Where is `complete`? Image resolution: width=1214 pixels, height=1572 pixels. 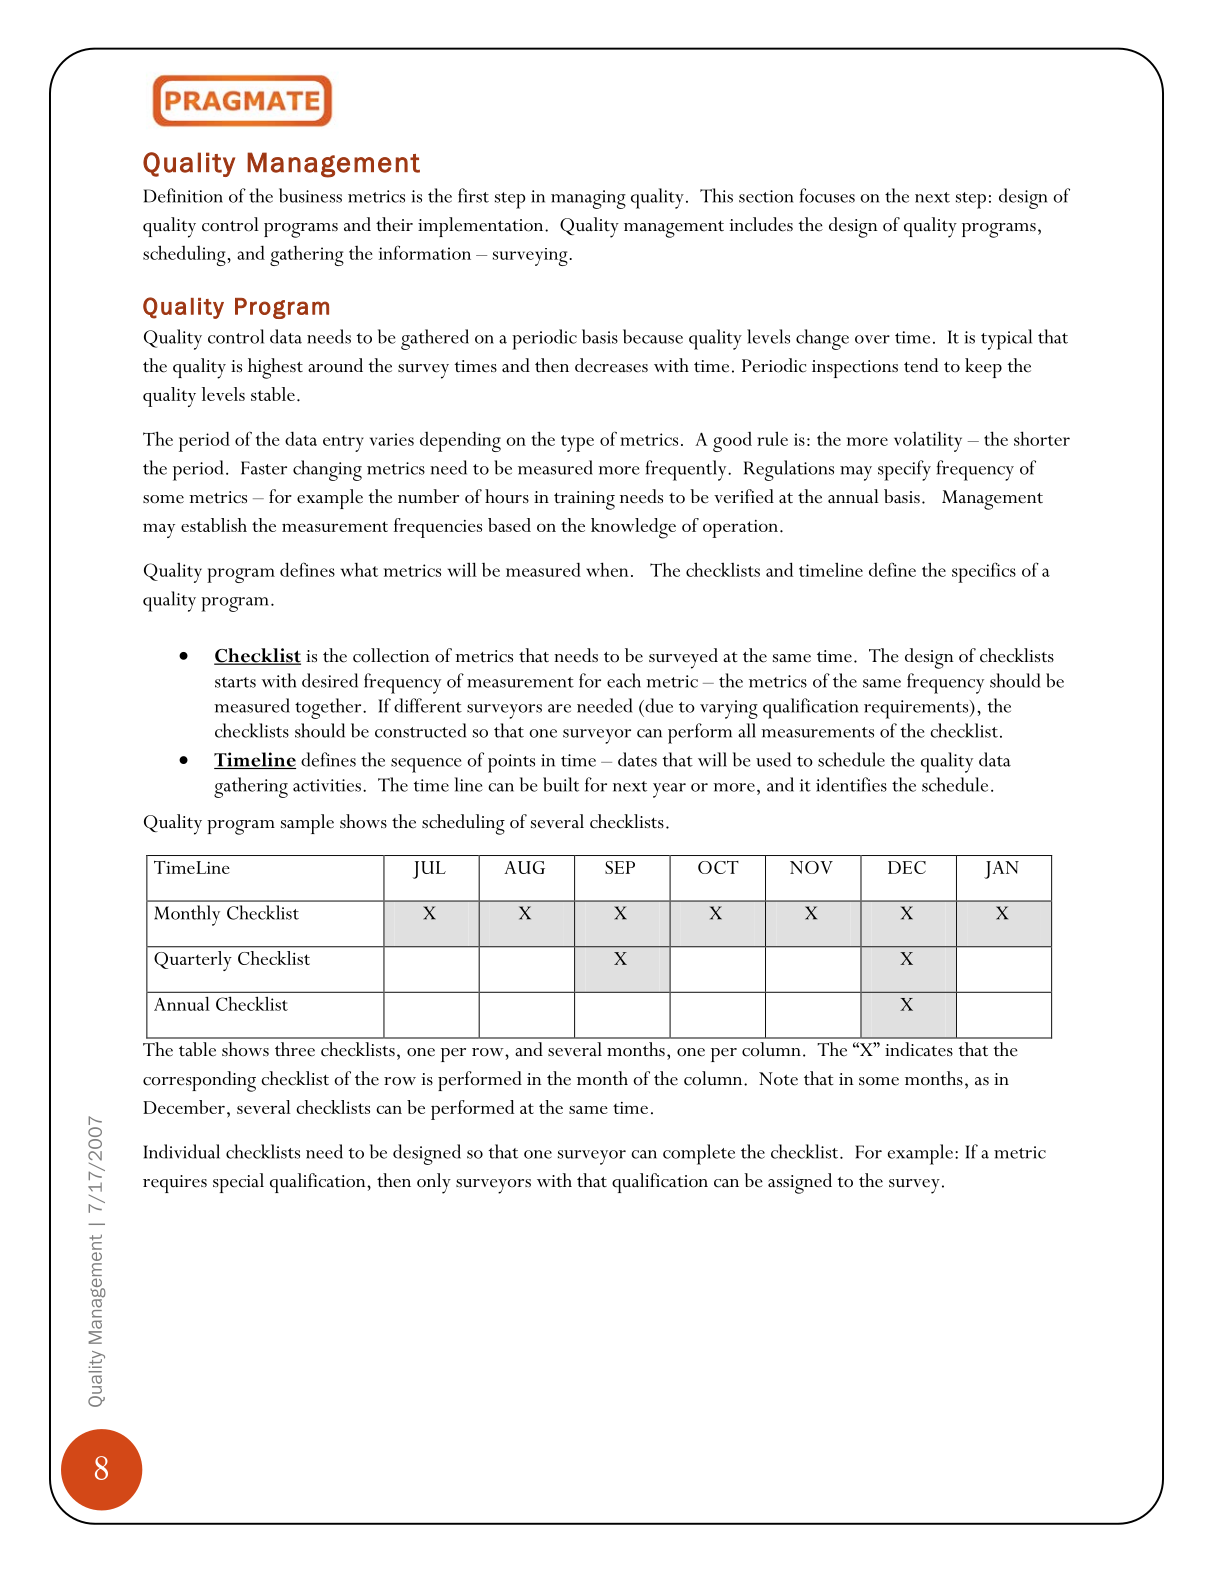 complete is located at coordinates (699, 1154).
